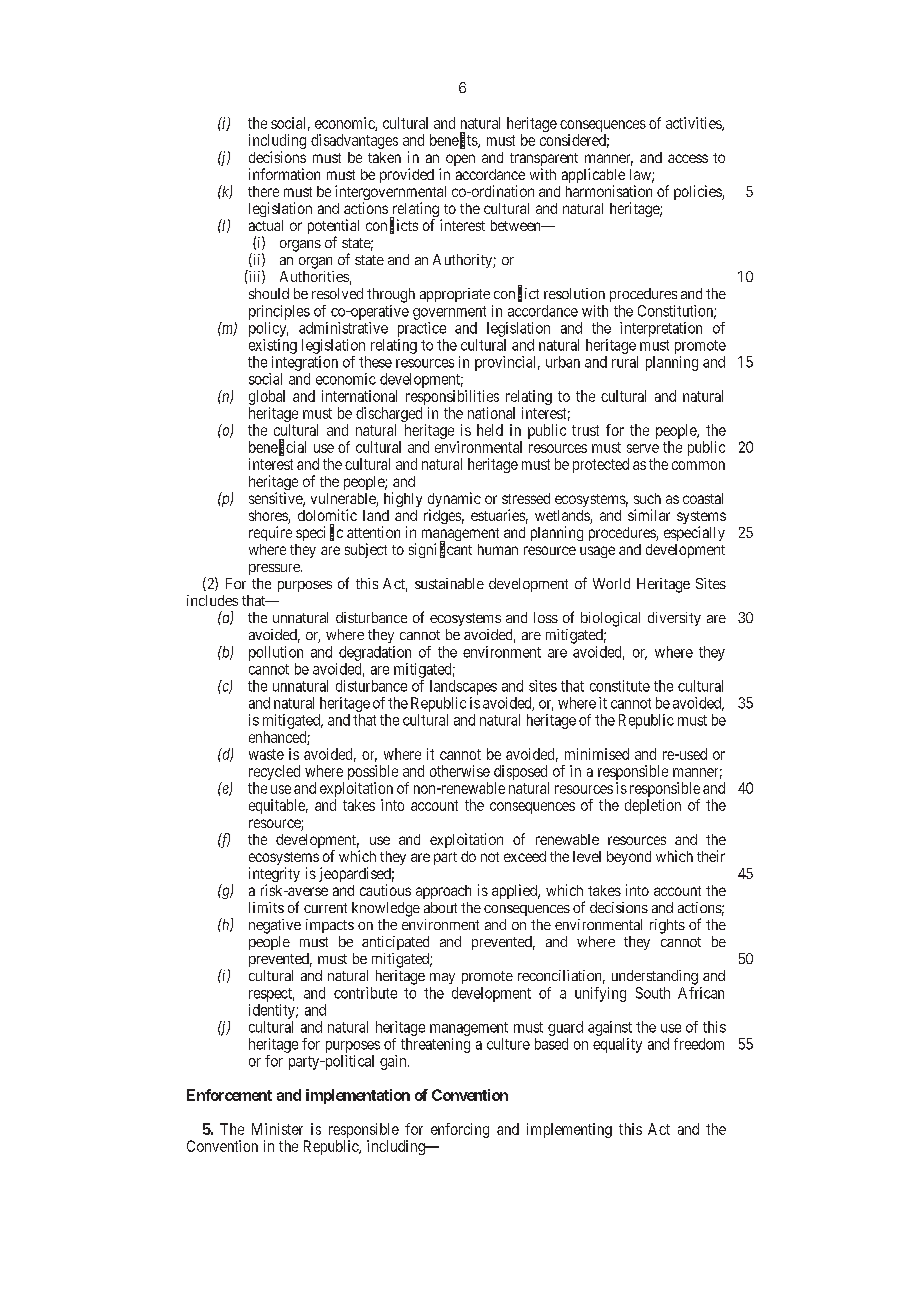  I want to click on information, so click(284, 174).
